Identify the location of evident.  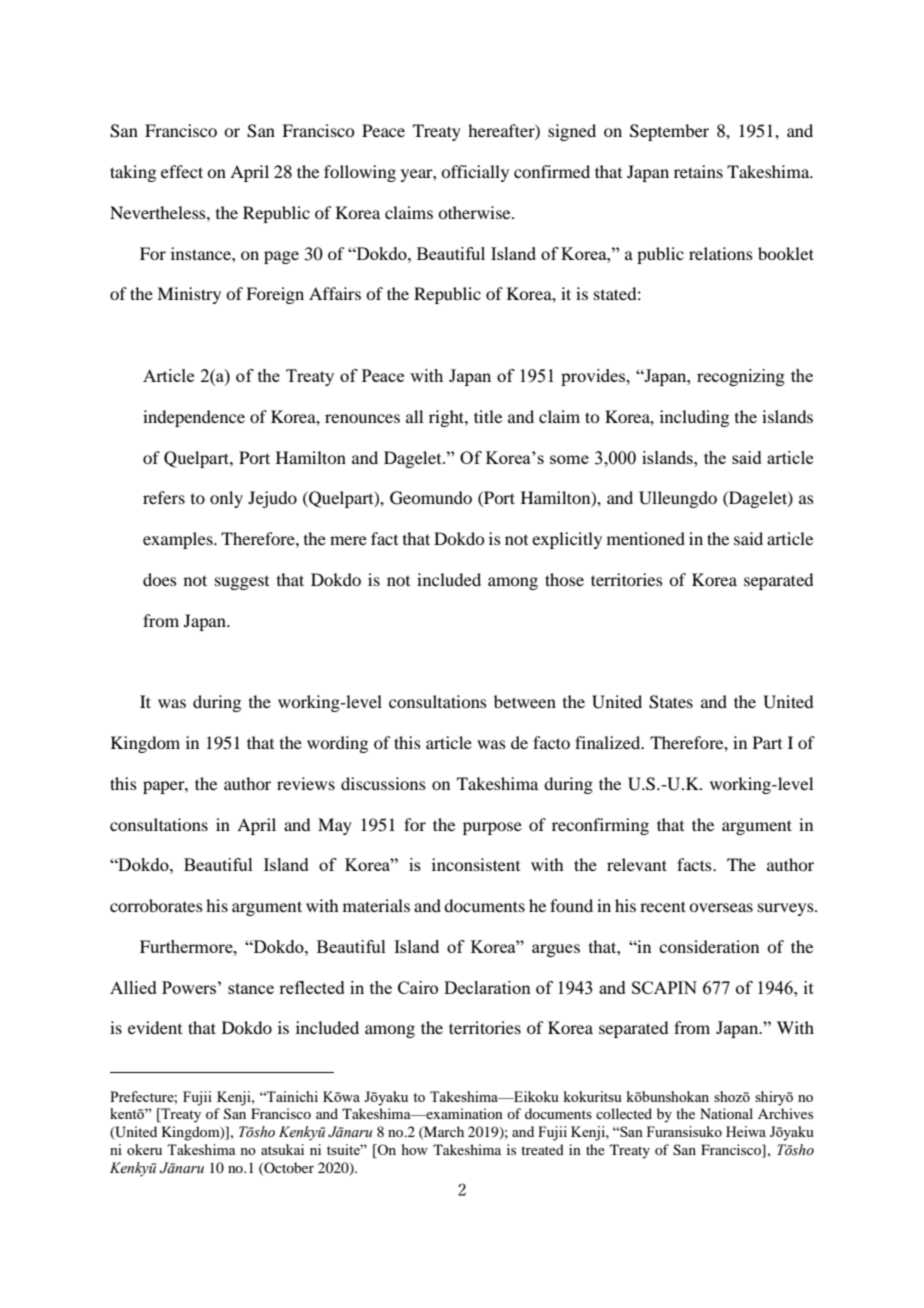
(155, 1027).
